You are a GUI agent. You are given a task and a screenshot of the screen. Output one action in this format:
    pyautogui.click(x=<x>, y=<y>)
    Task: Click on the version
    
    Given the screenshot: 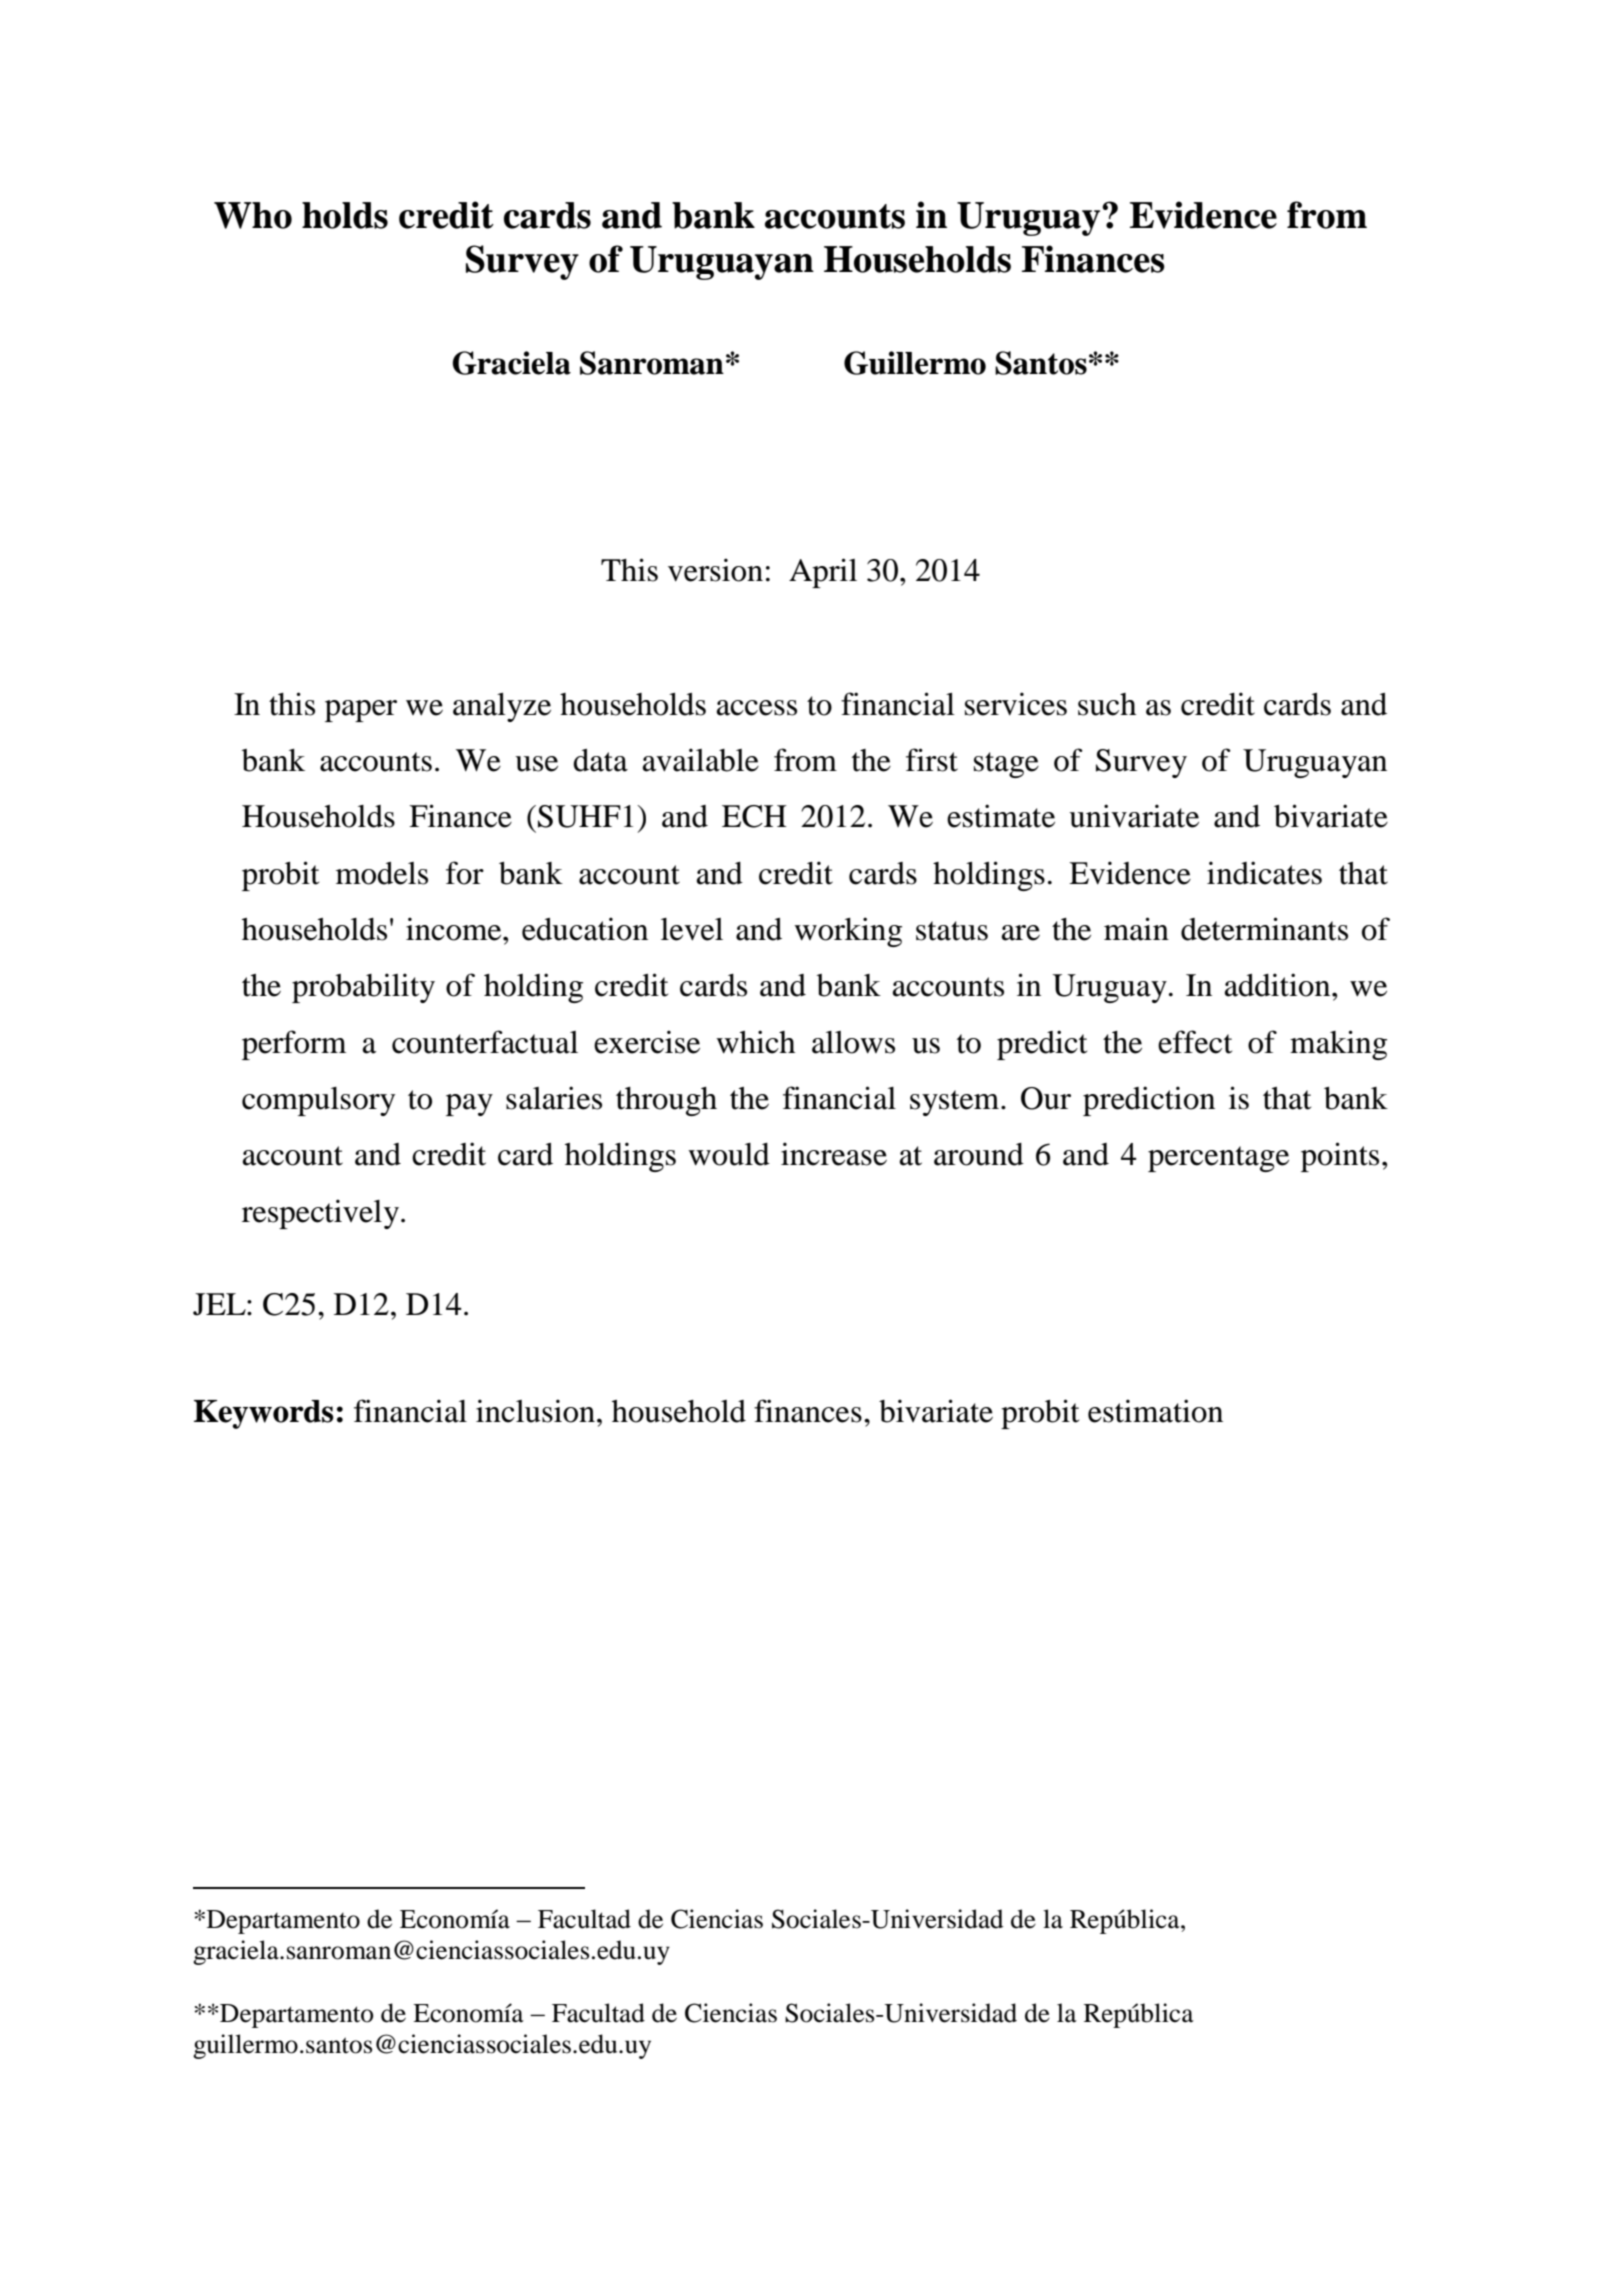 What is the action you would take?
    pyautogui.click(x=715, y=570)
